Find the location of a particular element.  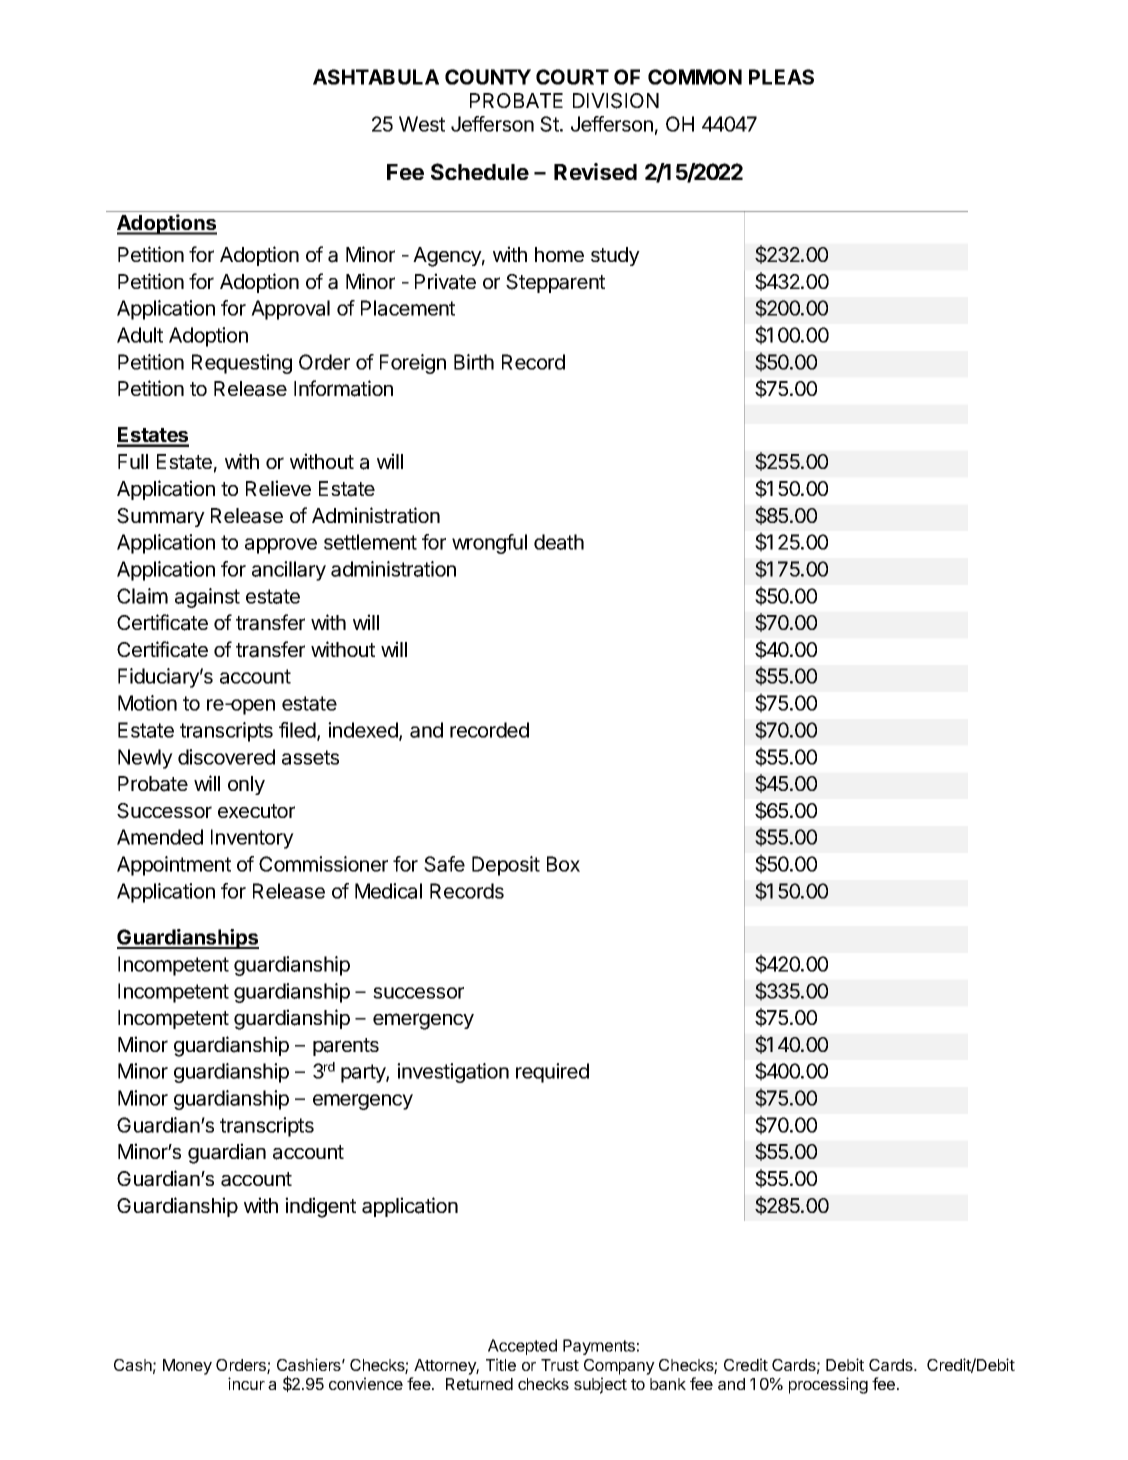

wrongful is located at coordinates (489, 544).
